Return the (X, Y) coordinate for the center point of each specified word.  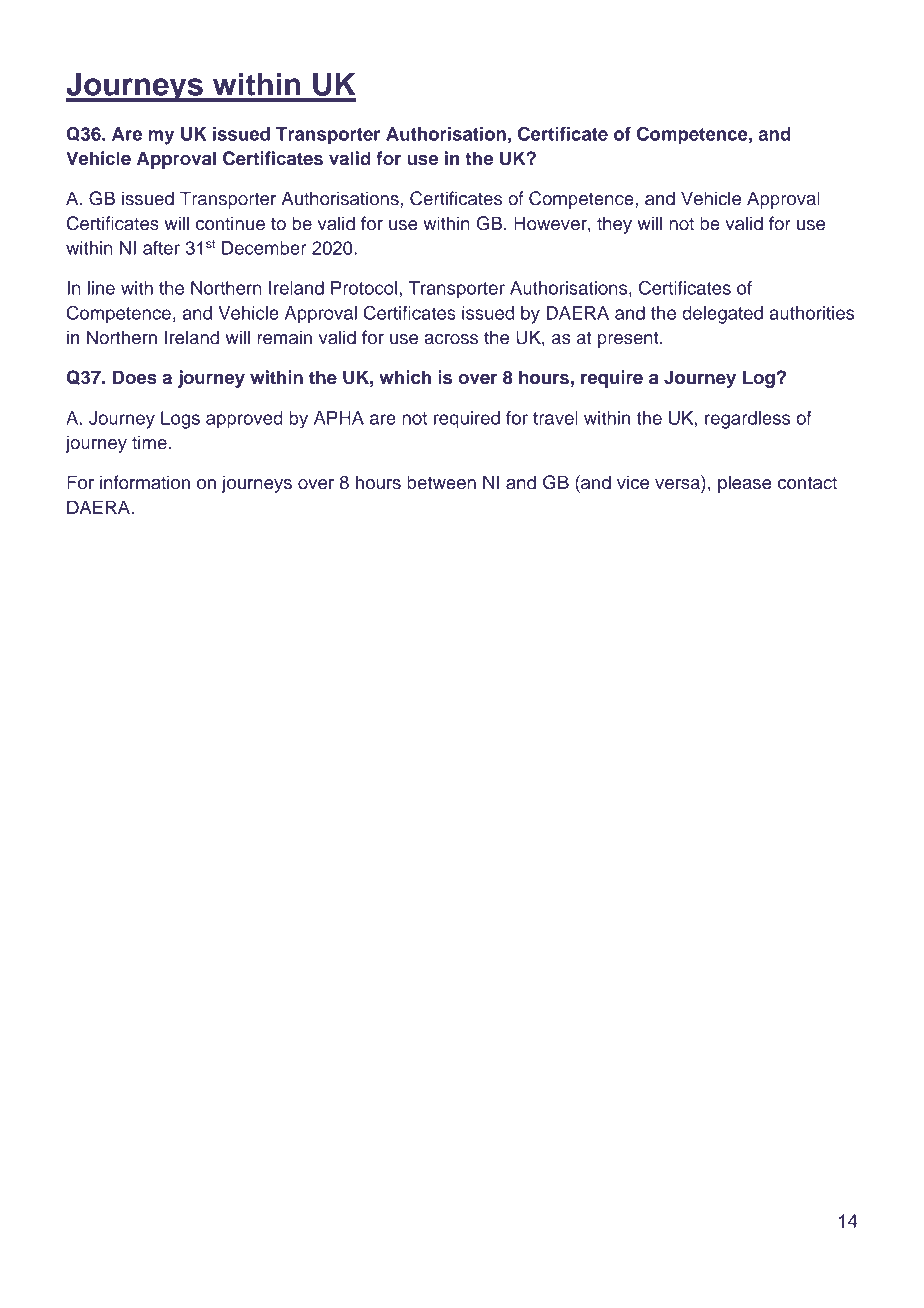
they (614, 225)
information (145, 482)
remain (284, 337)
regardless (747, 420)
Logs (180, 420)
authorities (812, 313)
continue (230, 223)
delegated (722, 315)
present (629, 340)
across (451, 339)
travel (555, 418)
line (101, 288)
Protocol (364, 288)
